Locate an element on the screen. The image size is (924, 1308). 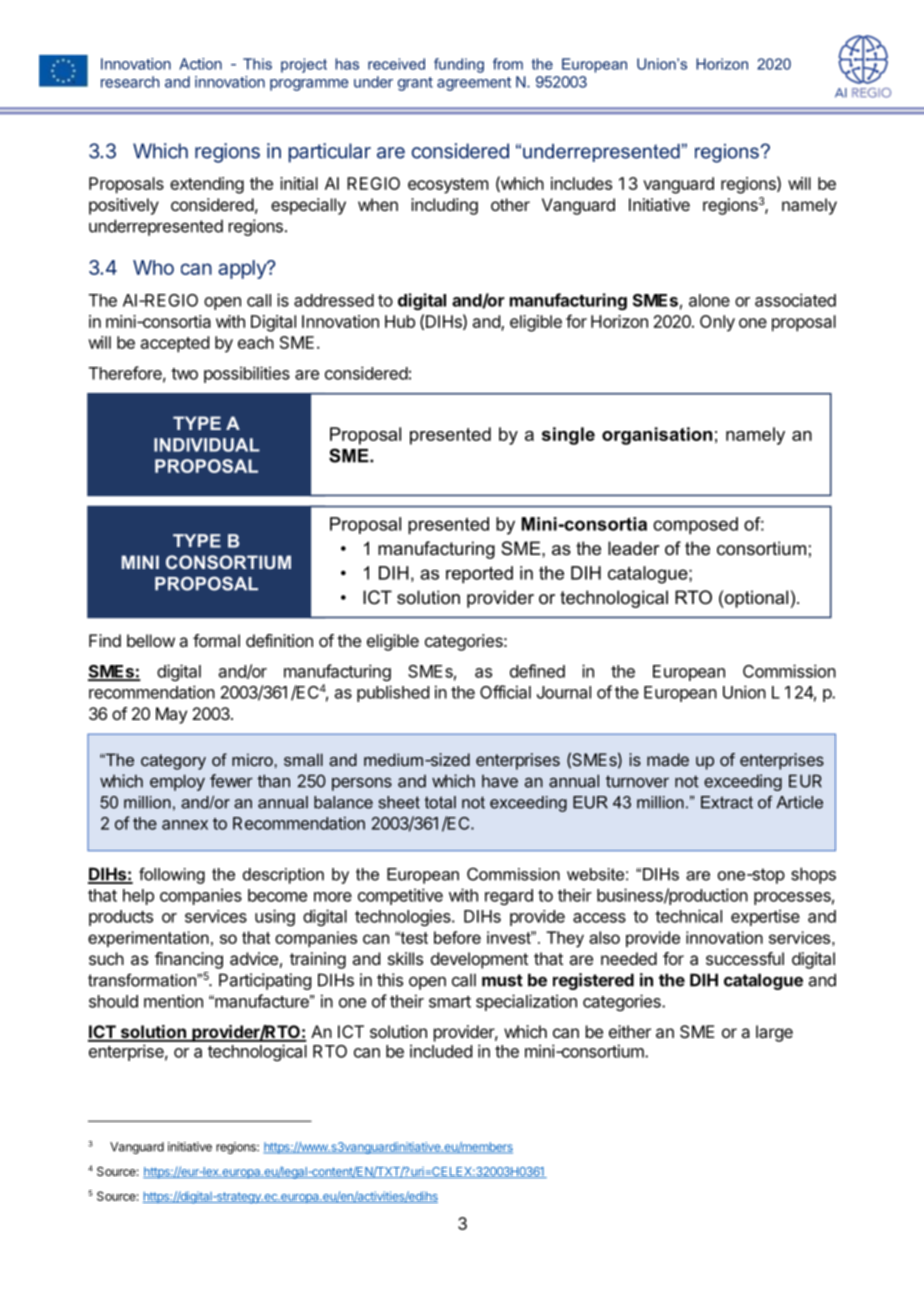
Hub is located at coordinates (400, 321).
